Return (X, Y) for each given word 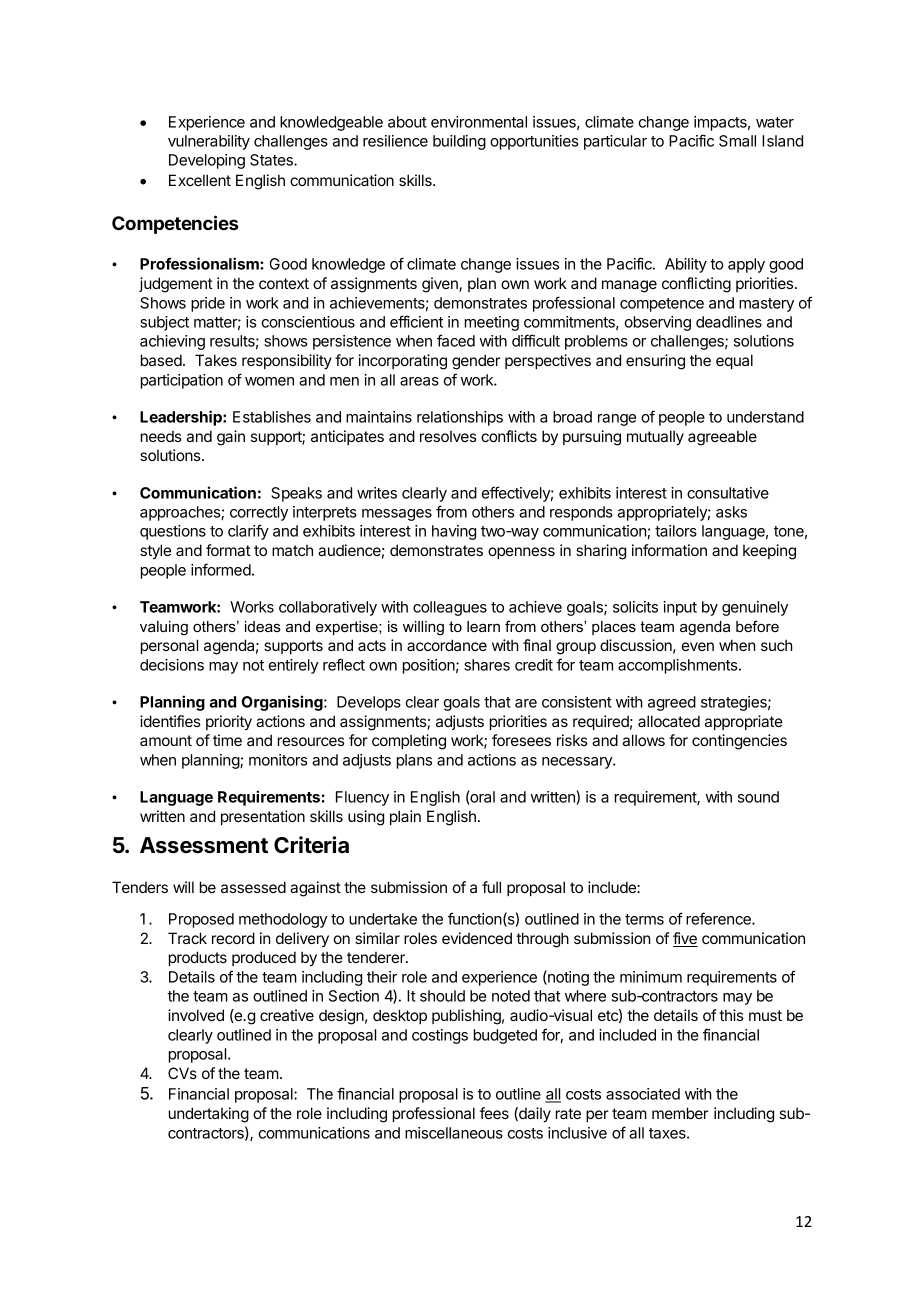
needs (161, 436)
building (459, 142)
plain (405, 817)
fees (494, 1113)
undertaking (209, 1115)
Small (737, 141)
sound (758, 797)
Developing (207, 161)
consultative (728, 493)
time (227, 740)
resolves (448, 436)
